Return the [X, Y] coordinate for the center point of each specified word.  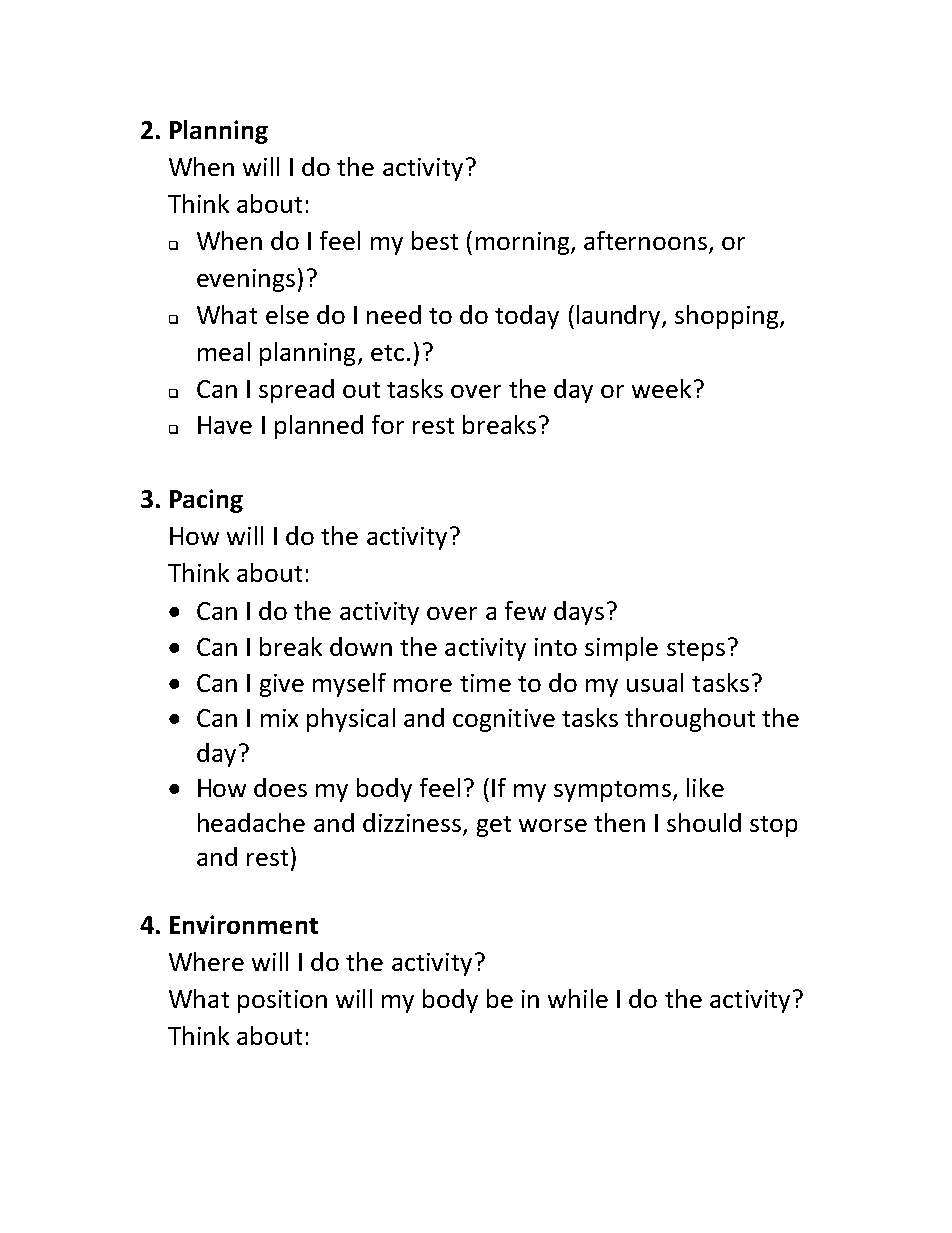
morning [524, 243]
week [661, 388]
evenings [246, 280]
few [525, 610]
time [485, 683]
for [388, 424]
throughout [690, 720]
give [282, 685]
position [282, 1001]
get [494, 826]
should [704, 822]
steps [696, 650]
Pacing [206, 501]
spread [296, 391]
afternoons [645, 240]
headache [251, 822]
